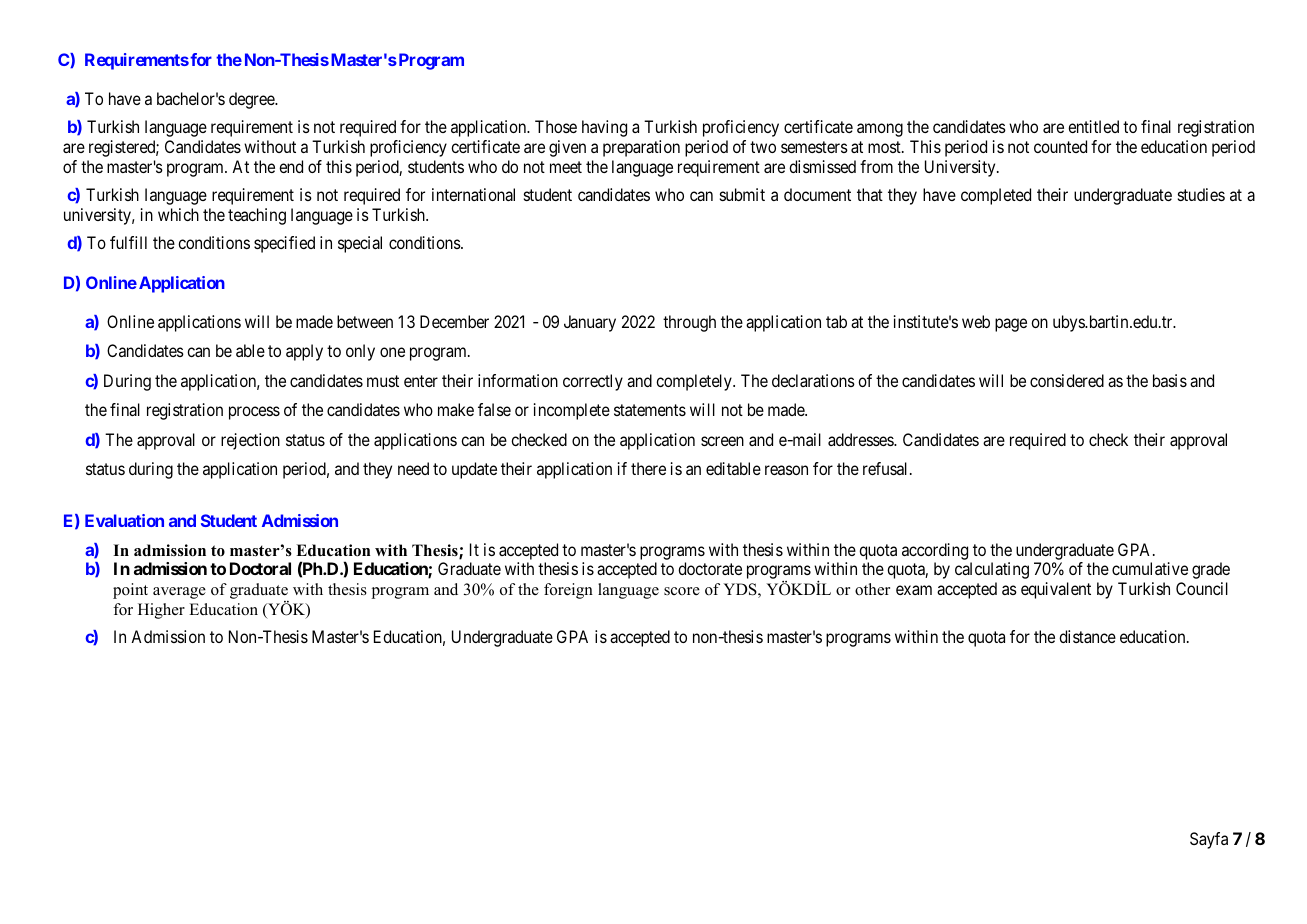  What do you see at coordinates (252, 100) in the screenshot?
I see `degree` at bounding box center [252, 100].
